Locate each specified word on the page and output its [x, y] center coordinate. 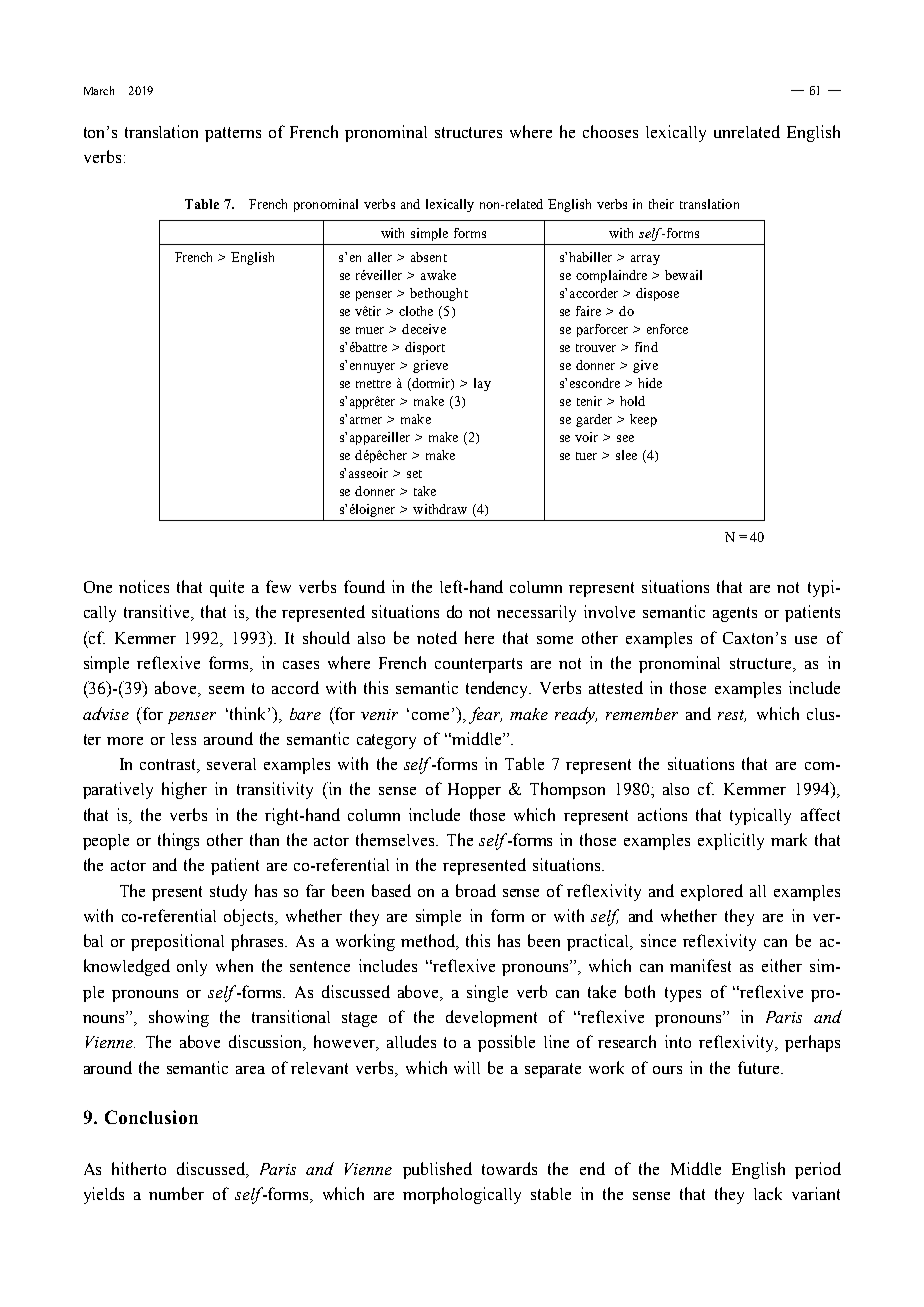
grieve [430, 366]
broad [476, 890]
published [437, 1170]
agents [735, 614]
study [228, 892]
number [176, 1193]
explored [712, 892]
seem [226, 690]
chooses [610, 131]
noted [437, 637]
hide [650, 383]
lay [482, 384]
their [661, 204]
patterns [233, 134]
